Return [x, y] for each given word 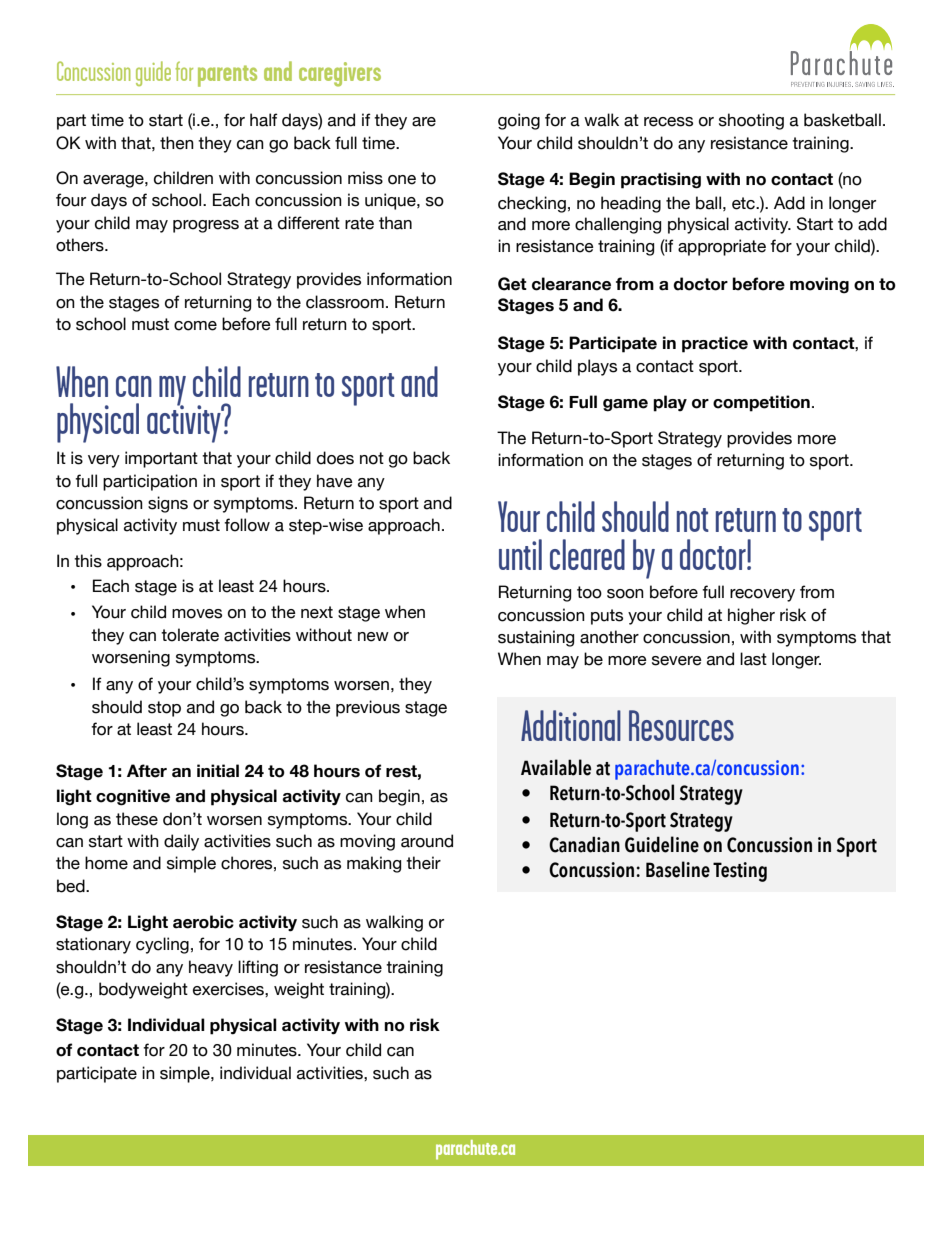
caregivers [340, 74]
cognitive [133, 797]
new [373, 637]
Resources [681, 725]
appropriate [722, 247]
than [395, 223]
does [335, 458]
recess [668, 122]
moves [197, 614]
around [427, 841]
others [81, 245]
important [161, 459]
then [177, 143]
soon [625, 594]
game [625, 405]
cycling [162, 945]
